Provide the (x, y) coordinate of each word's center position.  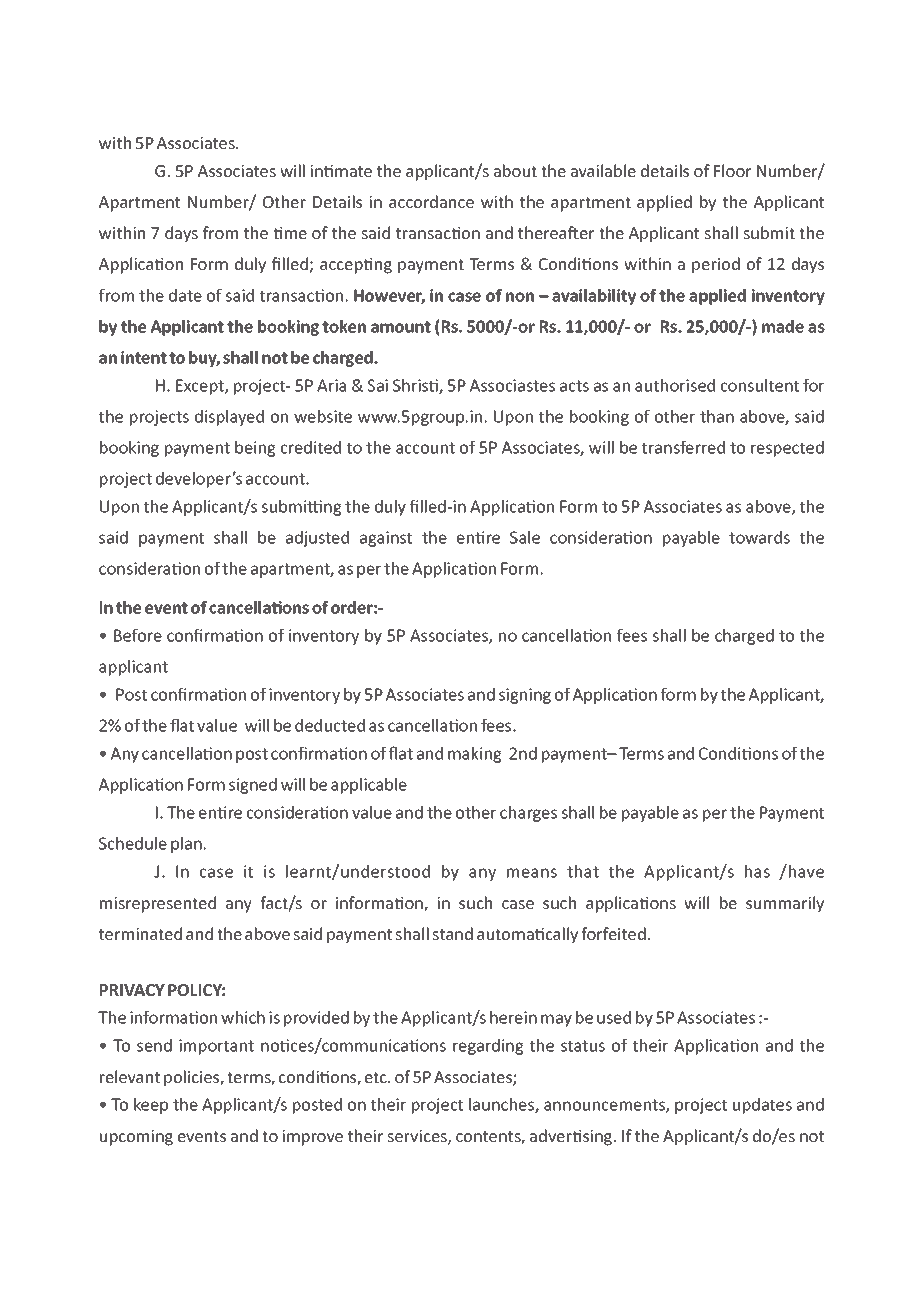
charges (528, 814)
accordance (431, 201)
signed (253, 786)
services (418, 1137)
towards (759, 537)
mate (353, 171)
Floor (732, 170)
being (255, 449)
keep (151, 1106)
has (757, 871)
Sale (525, 537)
